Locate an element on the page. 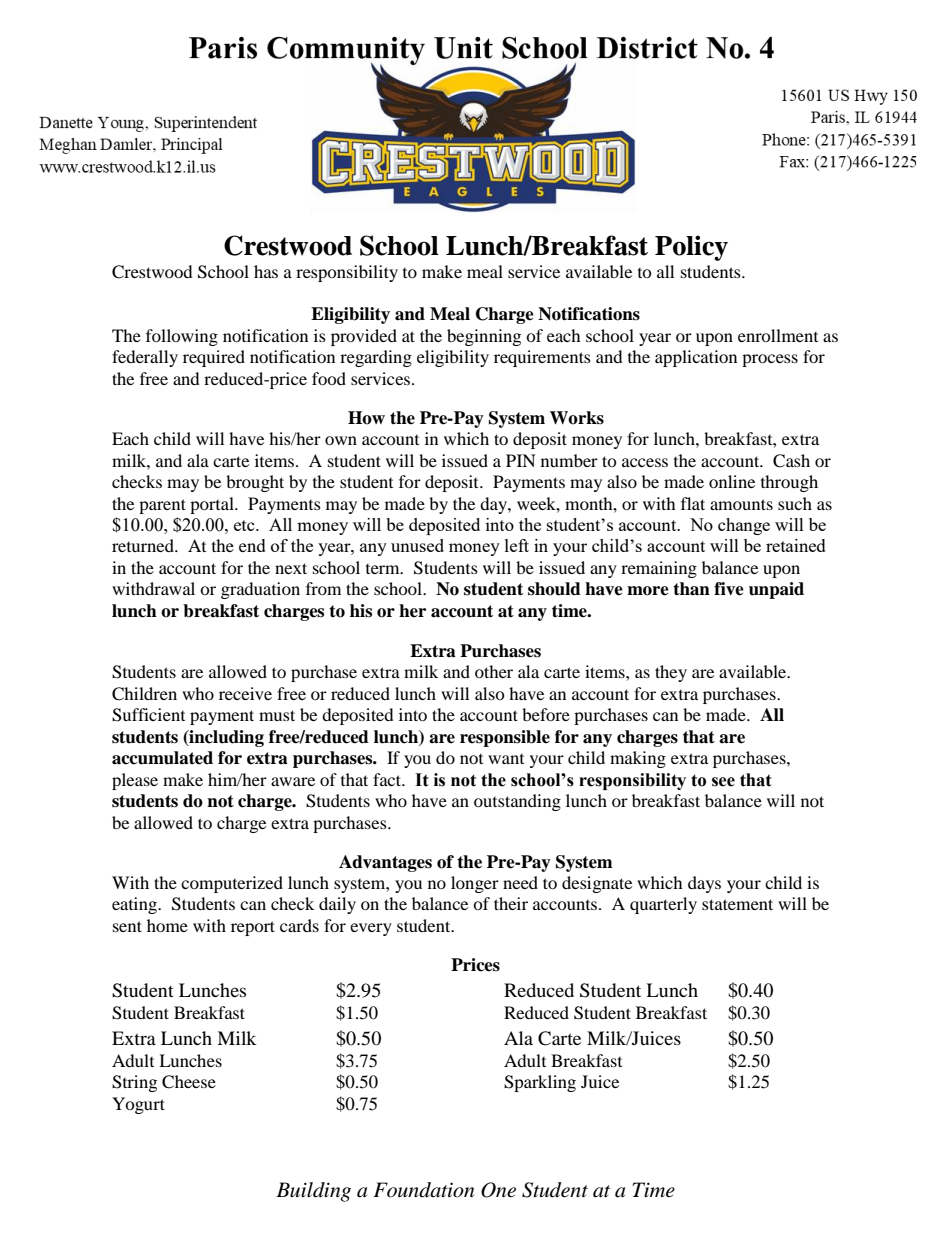 The width and height of the page is (952, 1233). statement is located at coordinates (737, 904).
